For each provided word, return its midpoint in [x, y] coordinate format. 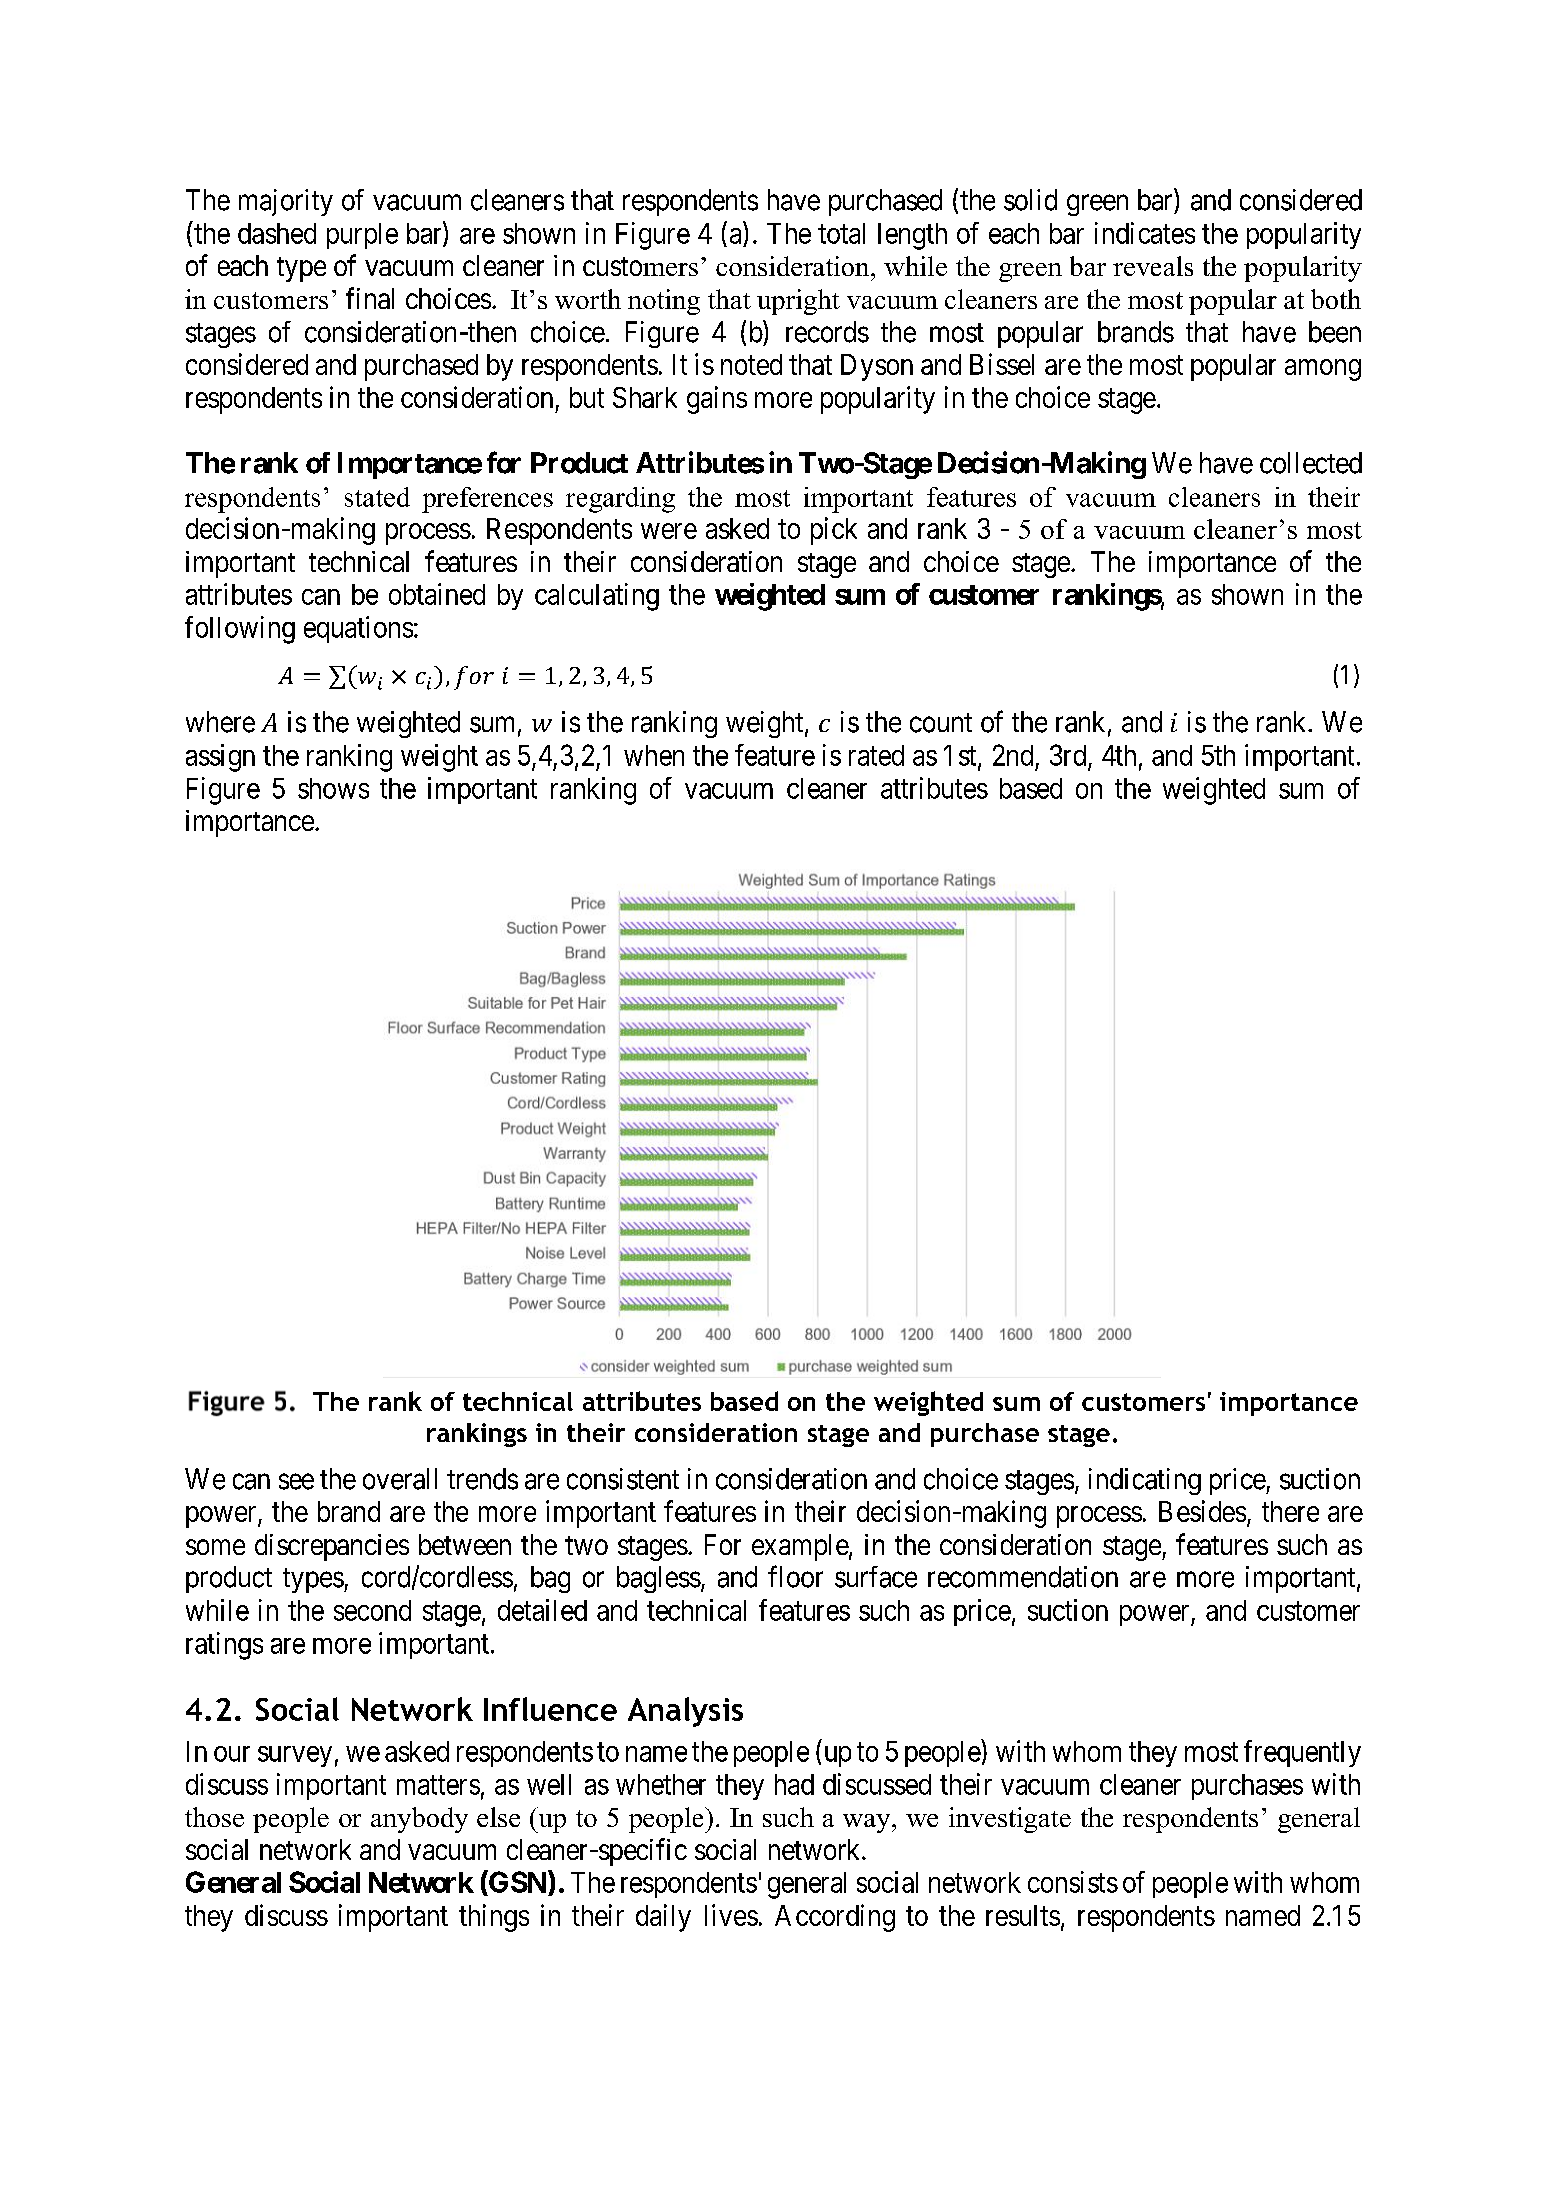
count [941, 723]
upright [798, 302]
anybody [419, 1820]
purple [362, 236]
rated [876, 755]
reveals [1153, 266]
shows [333, 788]
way [868, 1823]
